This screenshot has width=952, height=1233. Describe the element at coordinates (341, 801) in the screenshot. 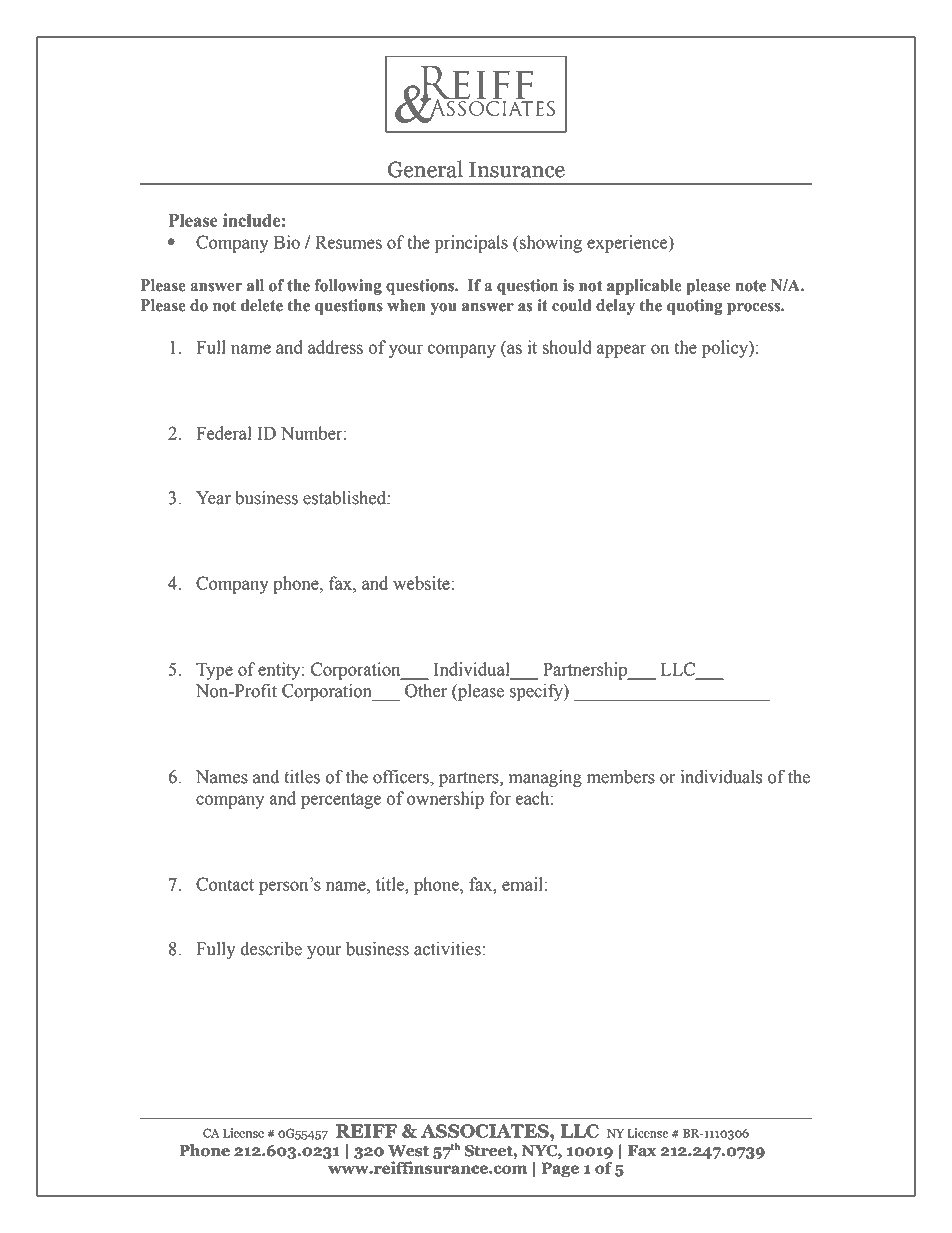

I see `percentage` at that location.
